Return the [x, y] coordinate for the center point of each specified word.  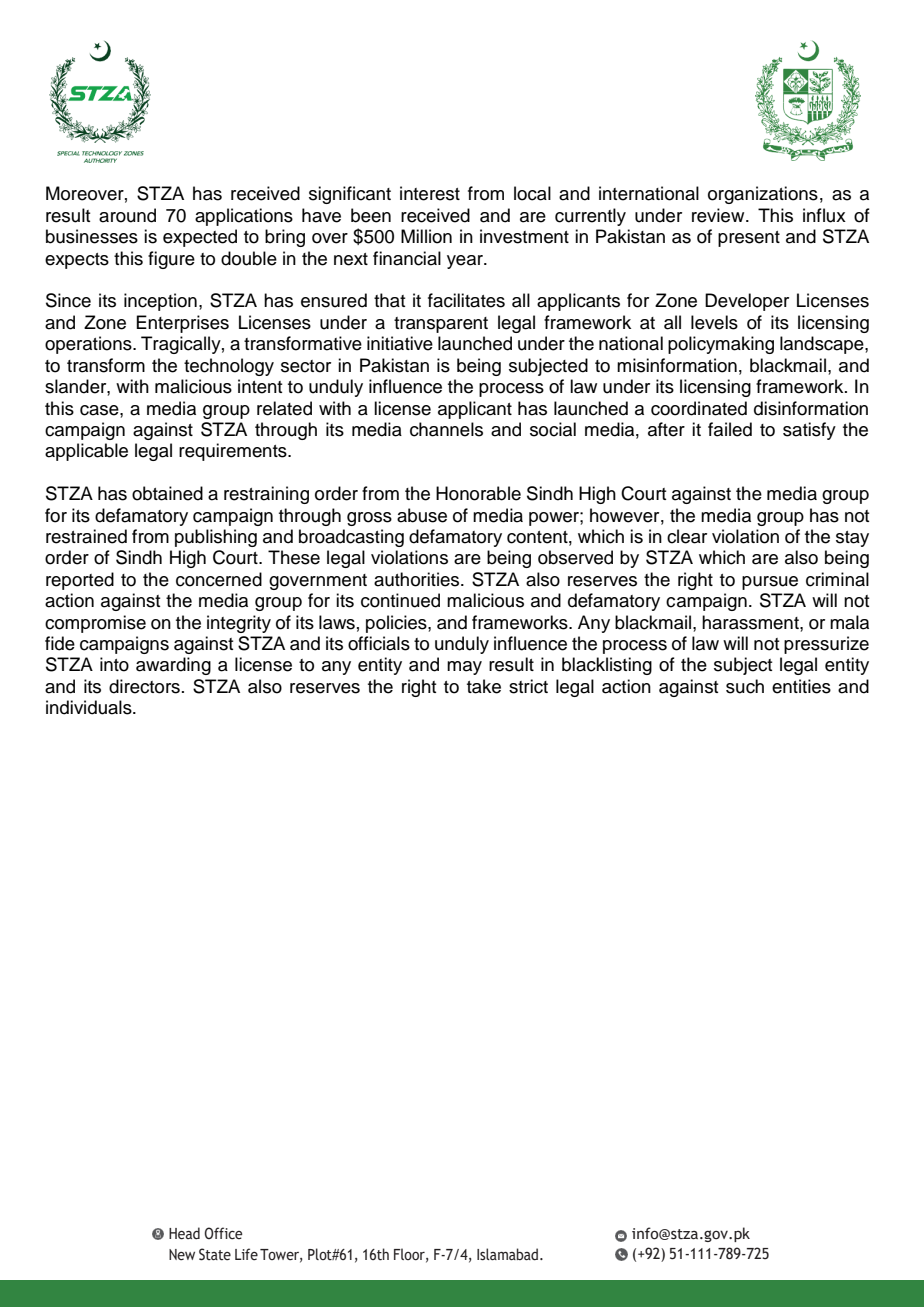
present [749, 239]
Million [426, 236]
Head [184, 1233]
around [127, 215]
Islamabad [507, 1254]
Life [246, 1254]
